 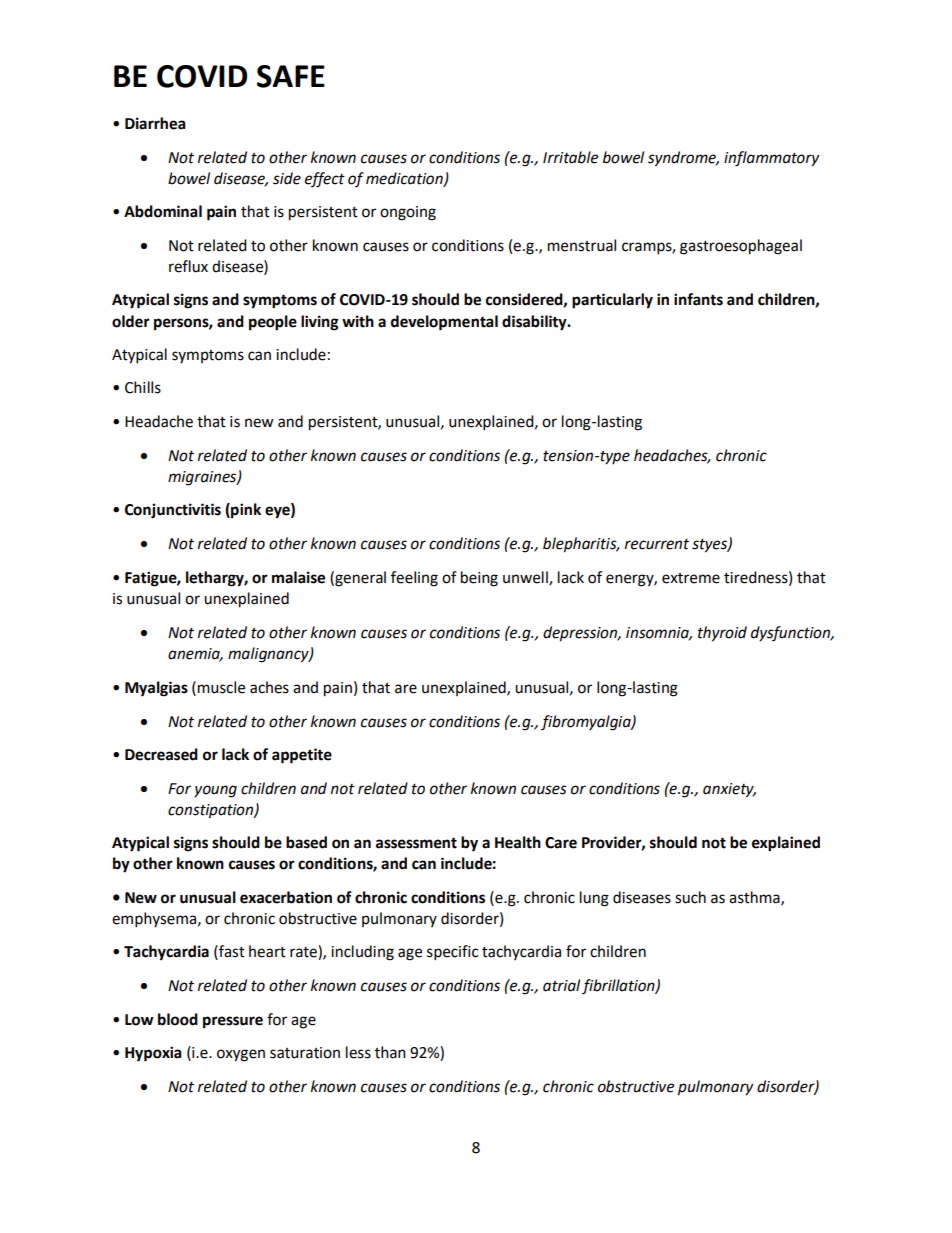 I want to click on Irritable, so click(x=570, y=157).
